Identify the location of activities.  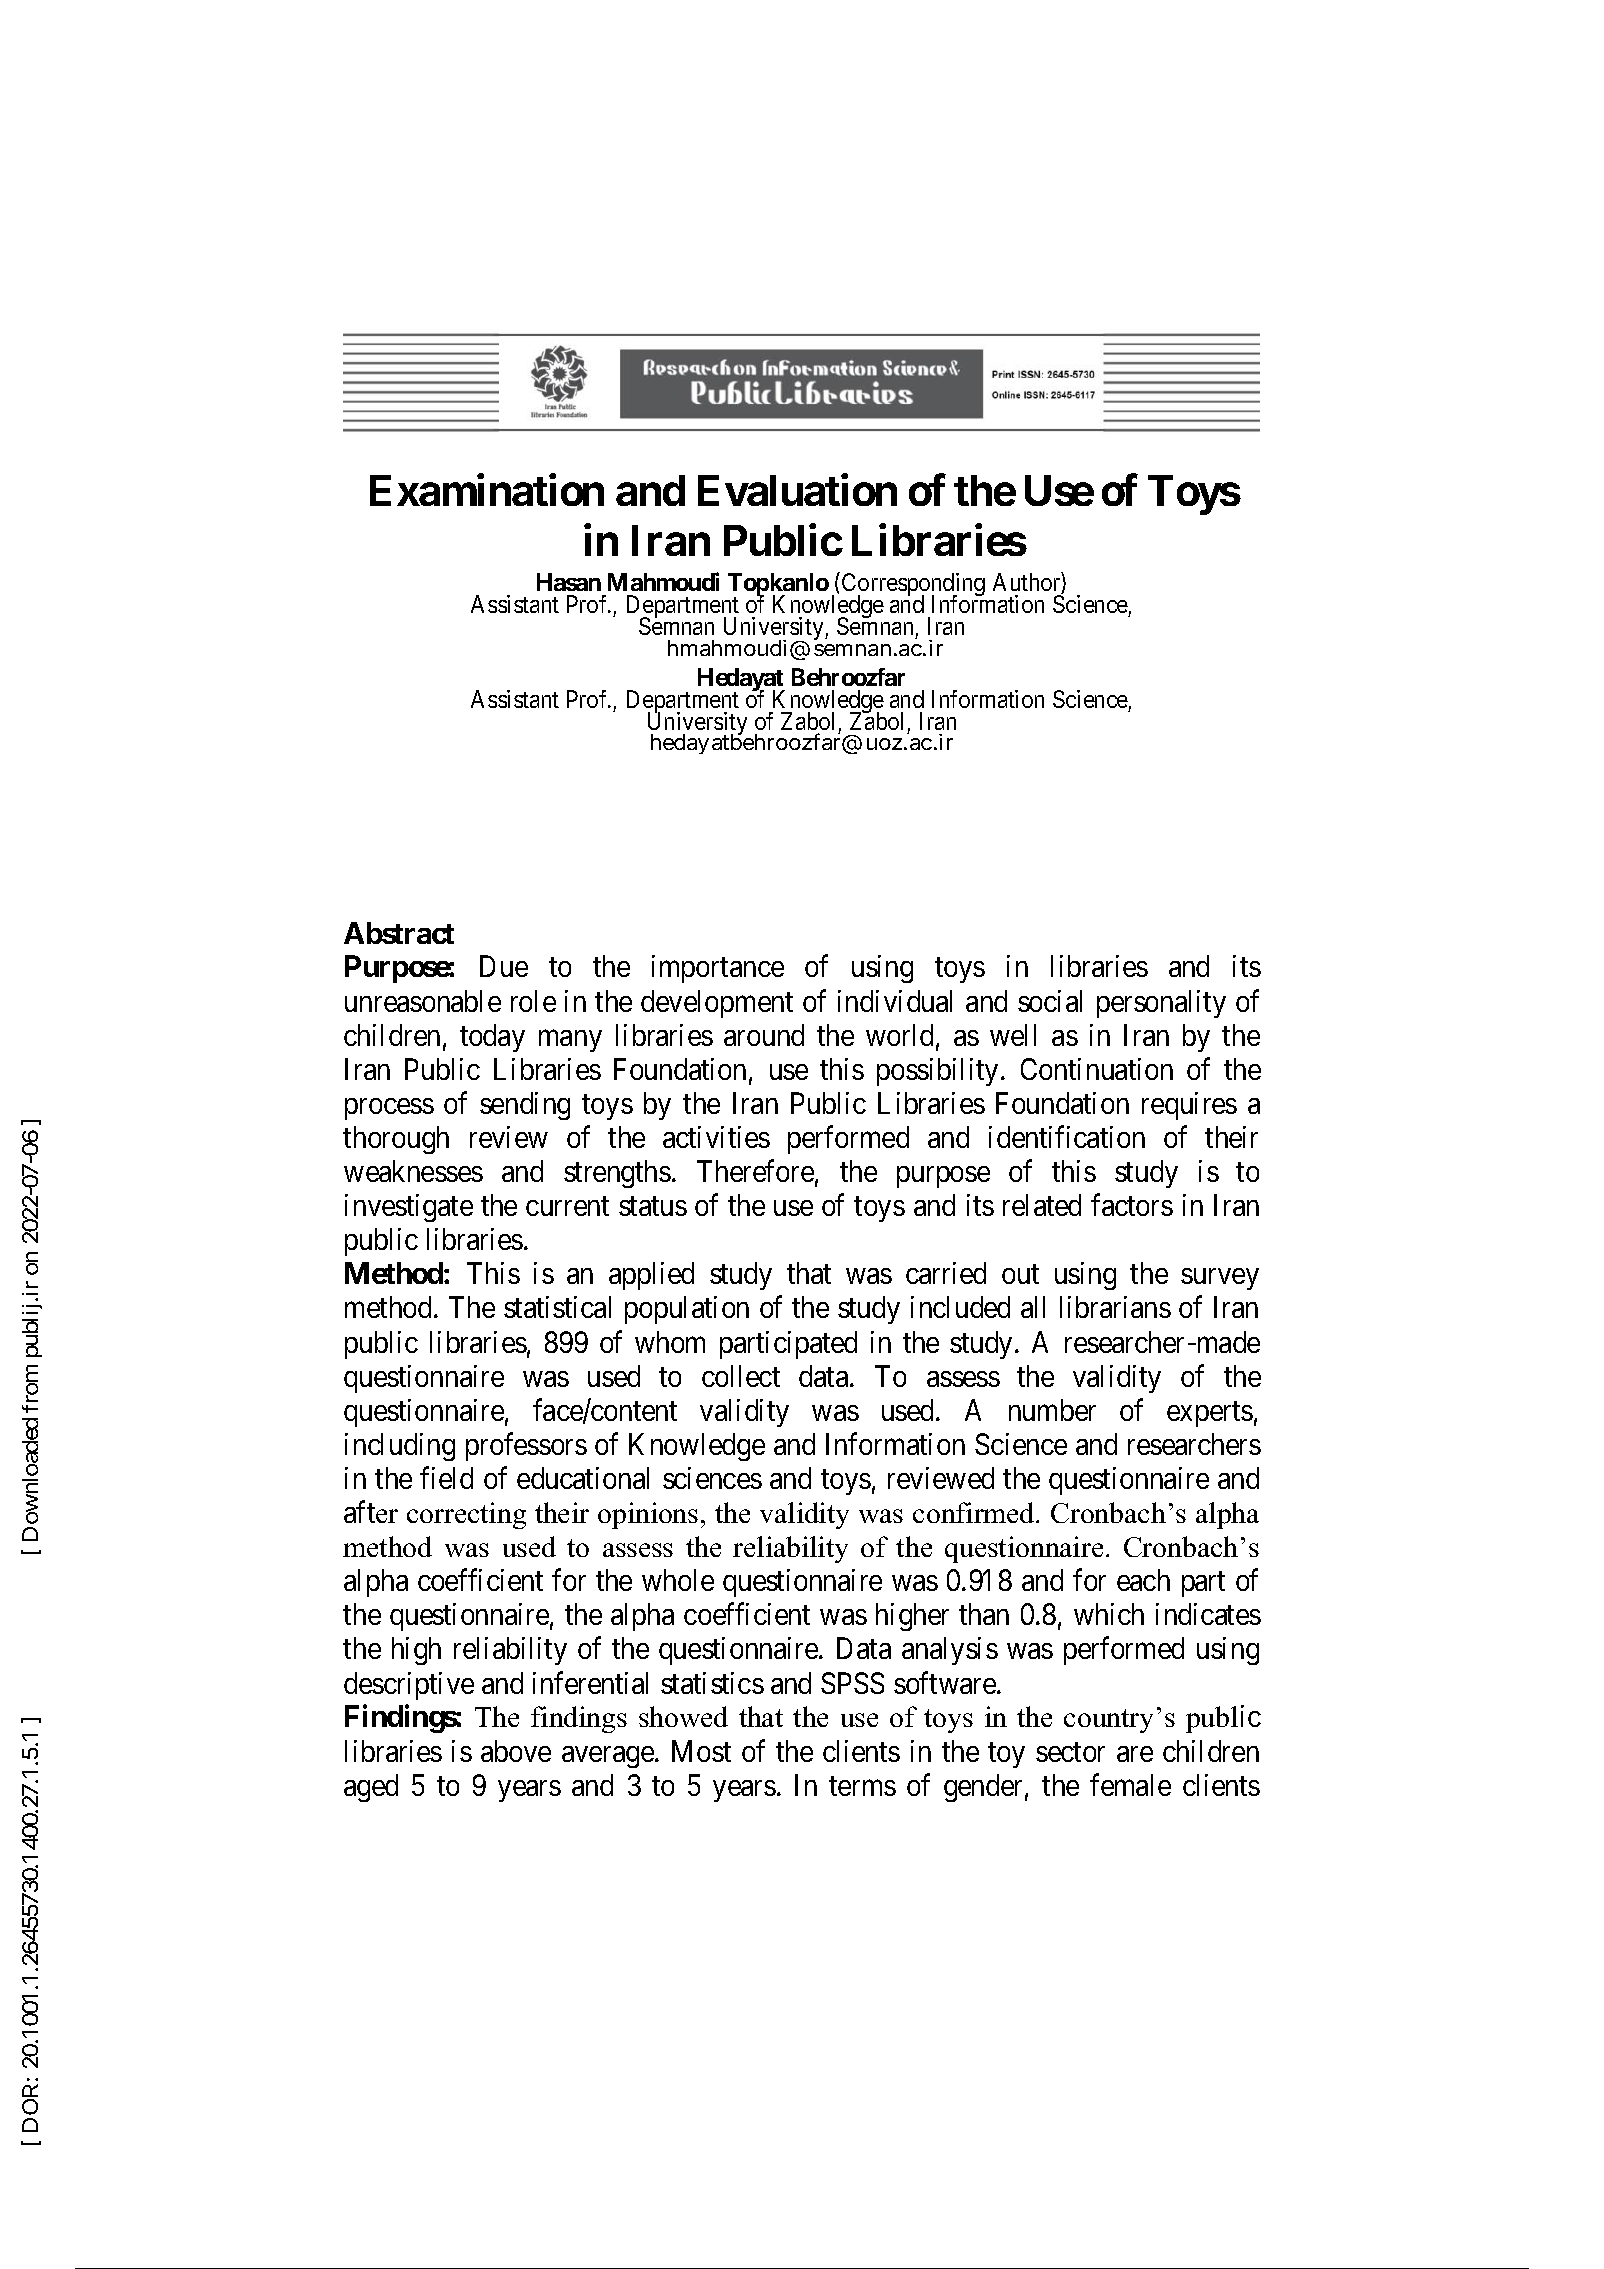
(716, 1137).
